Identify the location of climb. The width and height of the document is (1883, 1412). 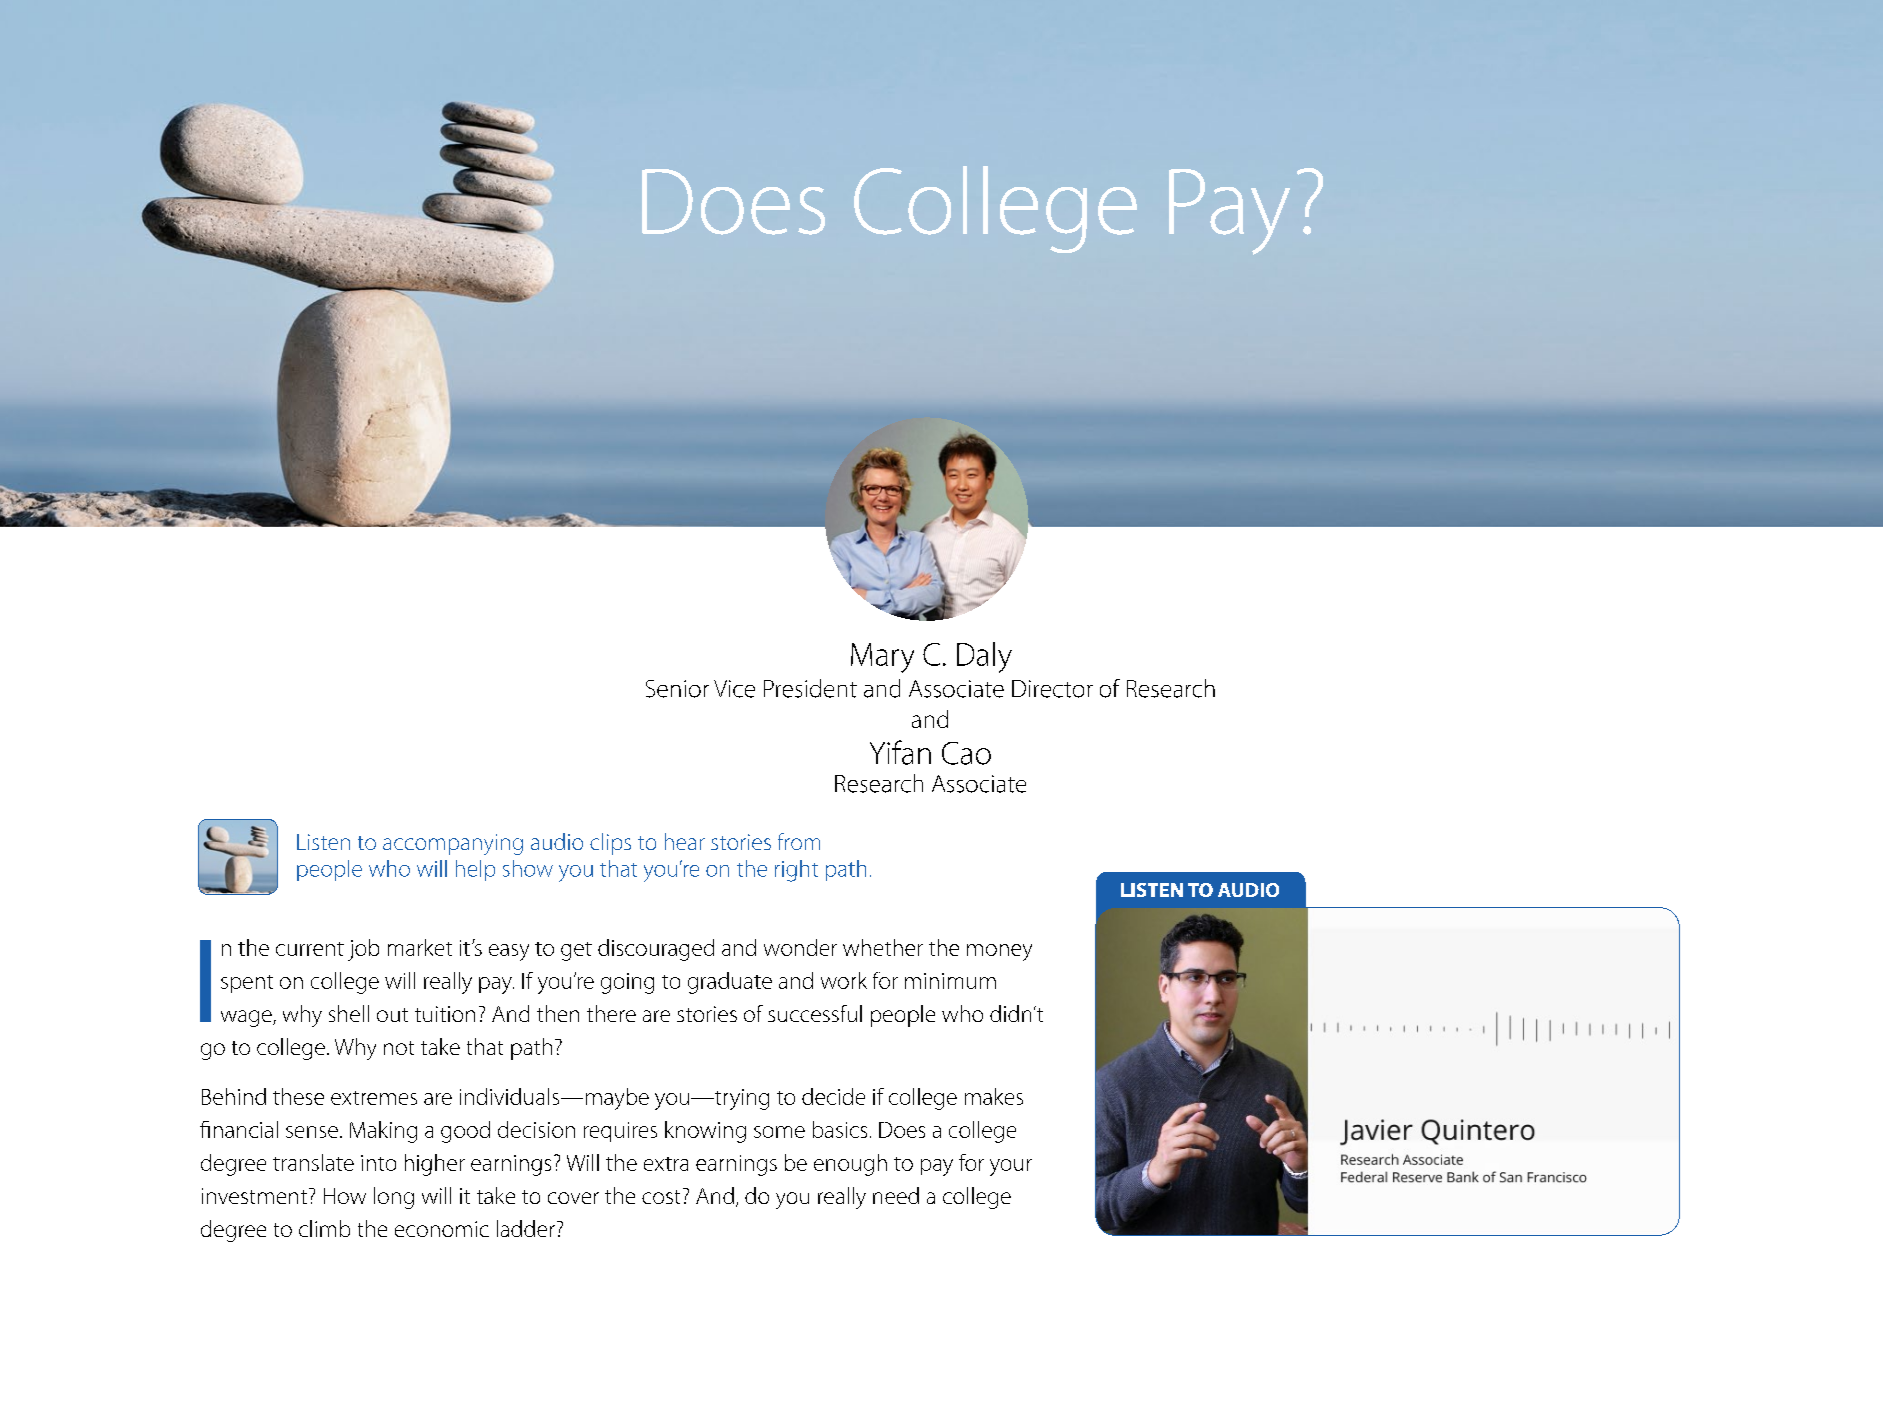
(324, 1228).
